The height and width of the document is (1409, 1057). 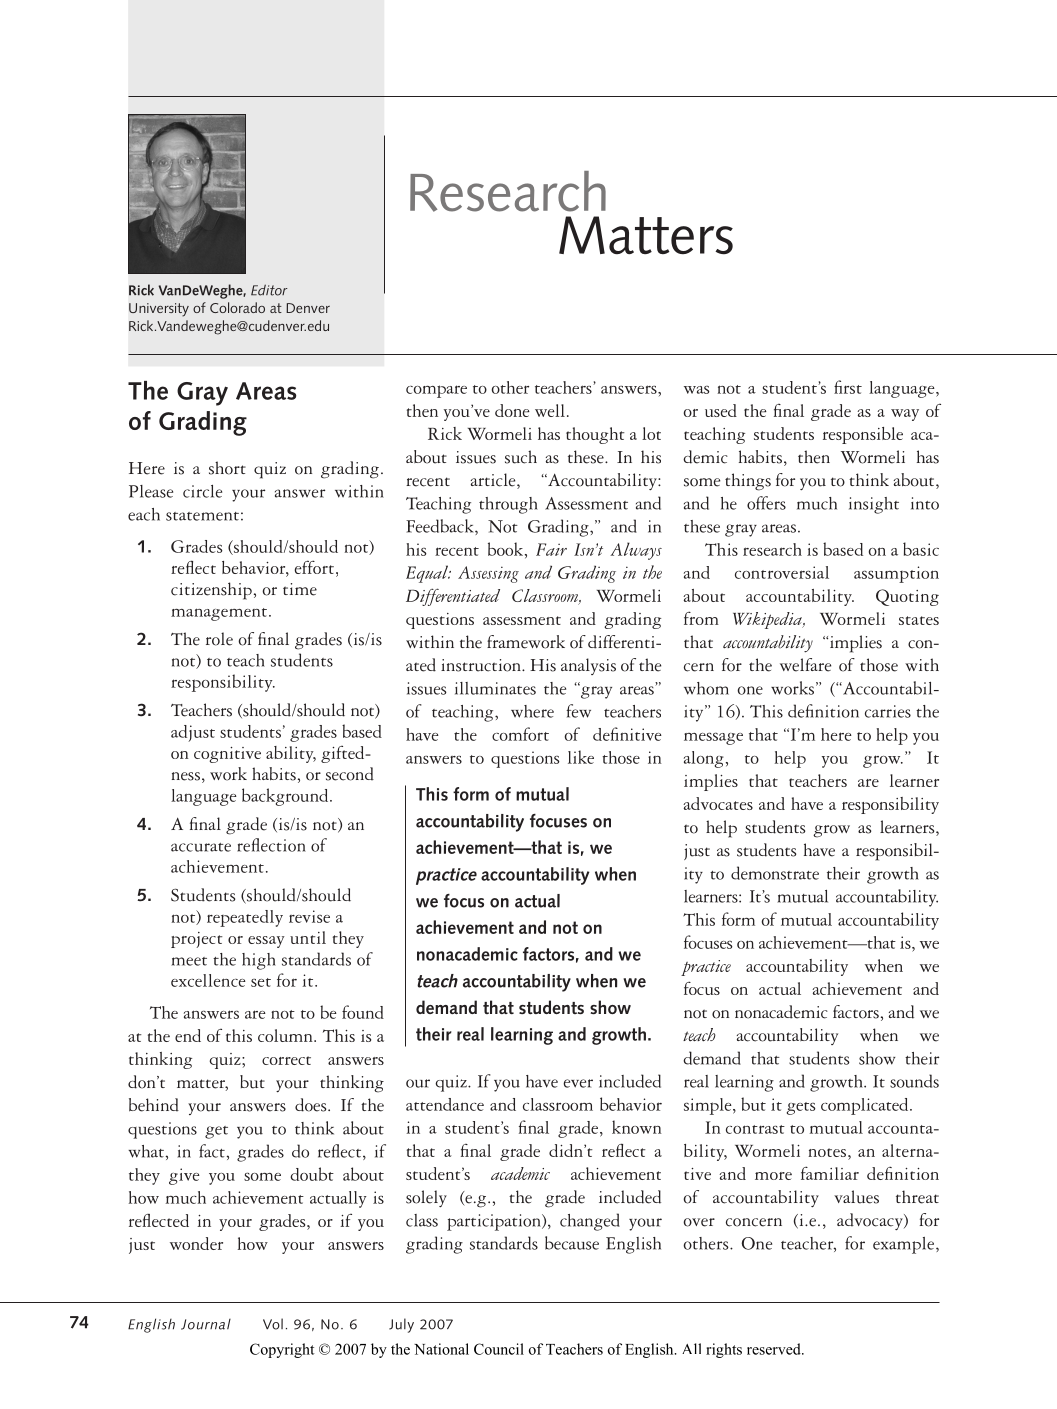 What do you see at coordinates (286, 797) in the document?
I see `background` at bounding box center [286, 797].
